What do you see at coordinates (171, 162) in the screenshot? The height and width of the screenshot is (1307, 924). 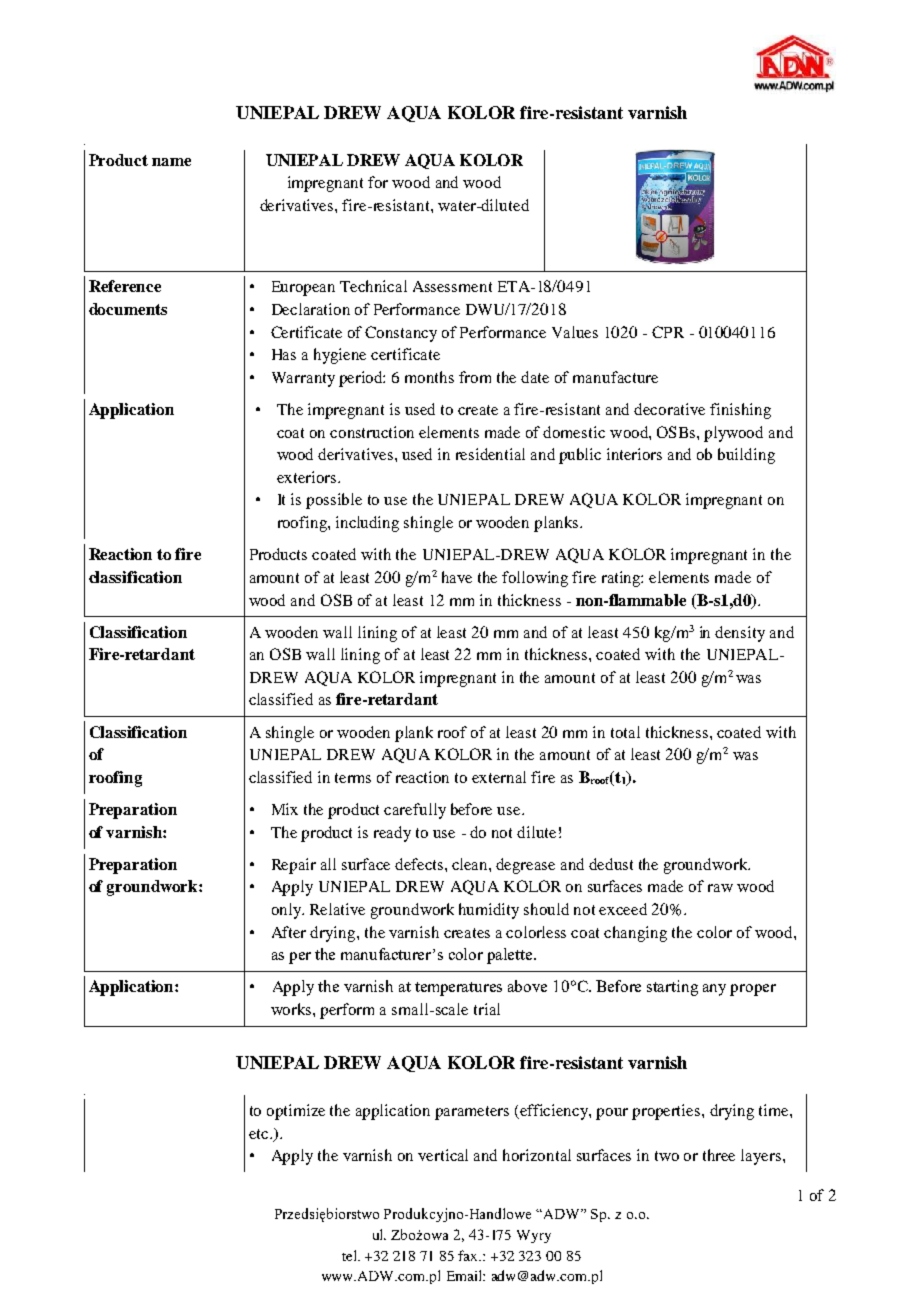 I see `name` at bounding box center [171, 162].
